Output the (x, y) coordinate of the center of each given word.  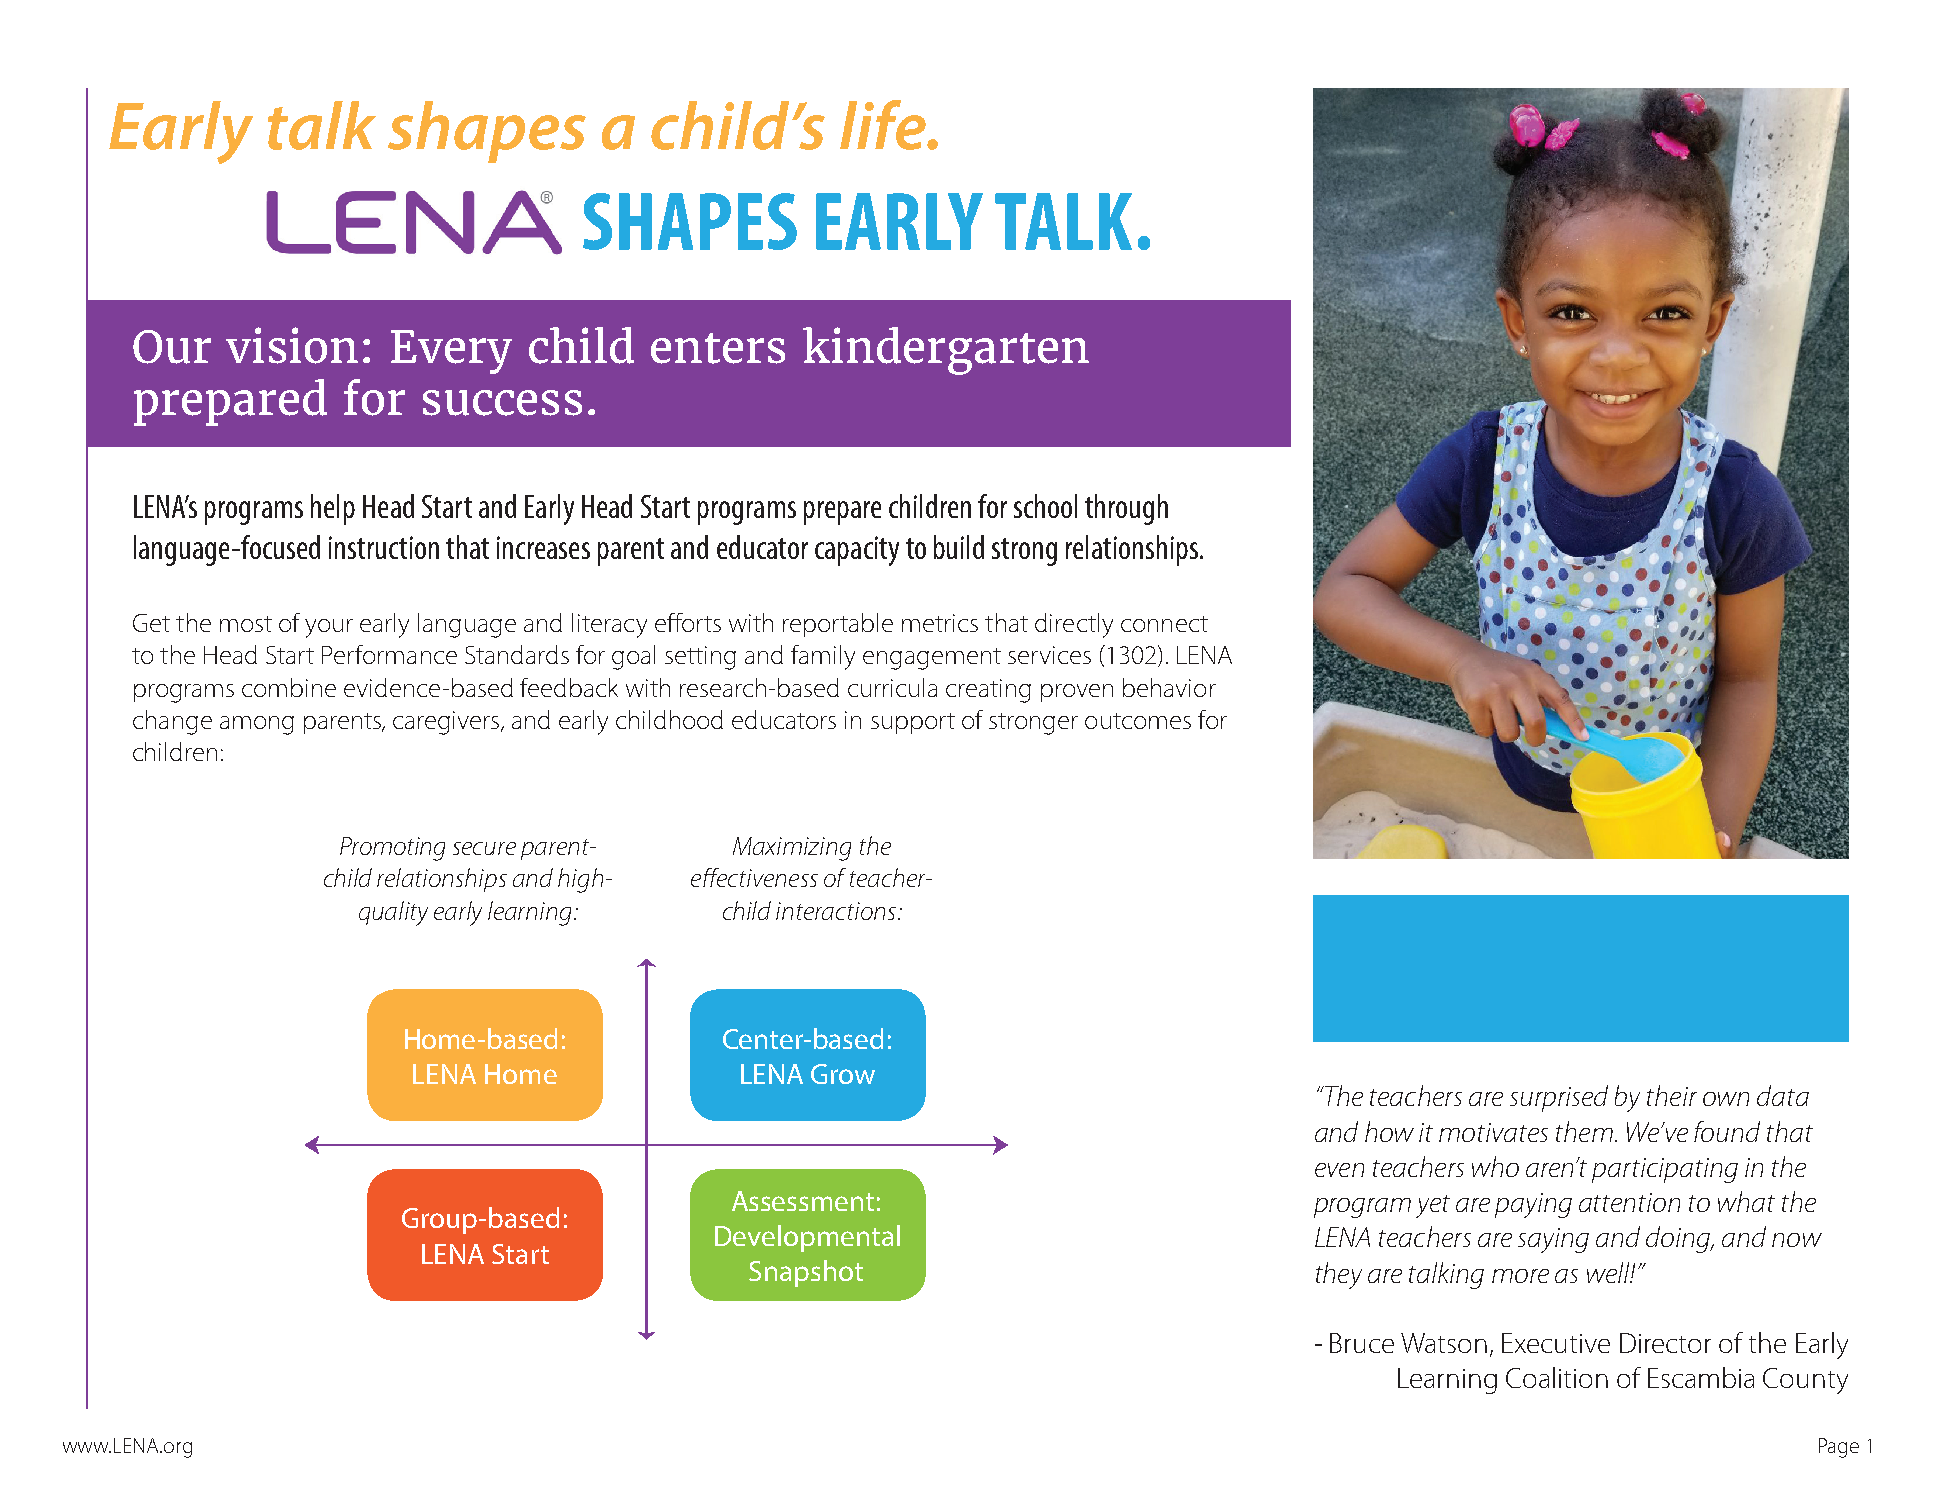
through (1126, 509)
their (1672, 1095)
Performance (389, 654)
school (1045, 506)
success (502, 403)
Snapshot (806, 1273)
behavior (1169, 687)
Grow (843, 1074)
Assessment (803, 1201)
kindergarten (946, 351)
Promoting (392, 849)
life (884, 125)
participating (1665, 1170)
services (1049, 655)
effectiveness (754, 877)
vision (292, 345)
